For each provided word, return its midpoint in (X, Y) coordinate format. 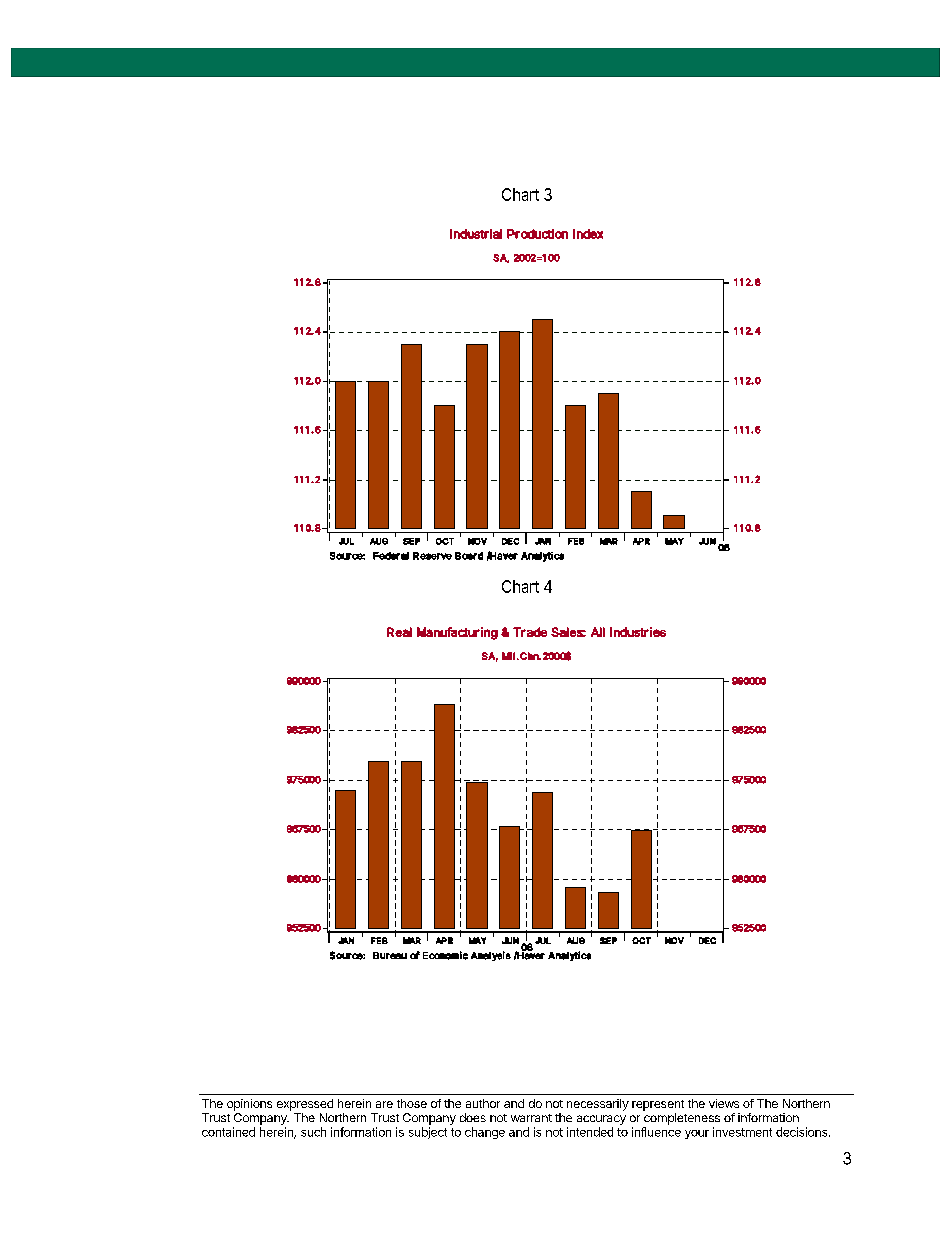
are (384, 1104)
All (598, 632)
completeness (682, 1119)
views (724, 1103)
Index (588, 234)
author (483, 1103)
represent (658, 1105)
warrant (531, 1118)
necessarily (598, 1105)
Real (399, 632)
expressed (305, 1105)
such (313, 1132)
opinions (249, 1105)
